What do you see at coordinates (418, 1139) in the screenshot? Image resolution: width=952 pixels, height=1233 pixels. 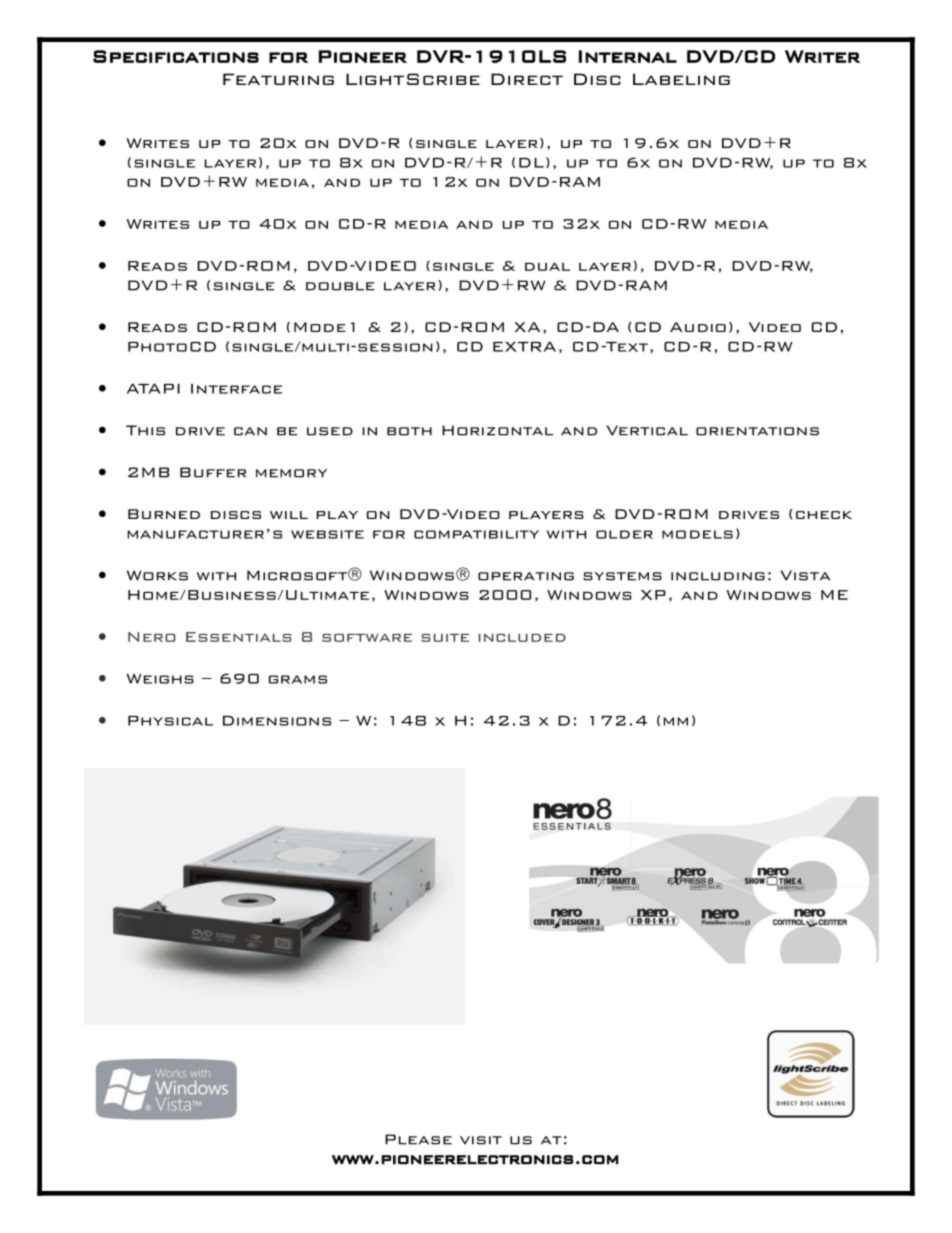 I see `Please` at bounding box center [418, 1139].
